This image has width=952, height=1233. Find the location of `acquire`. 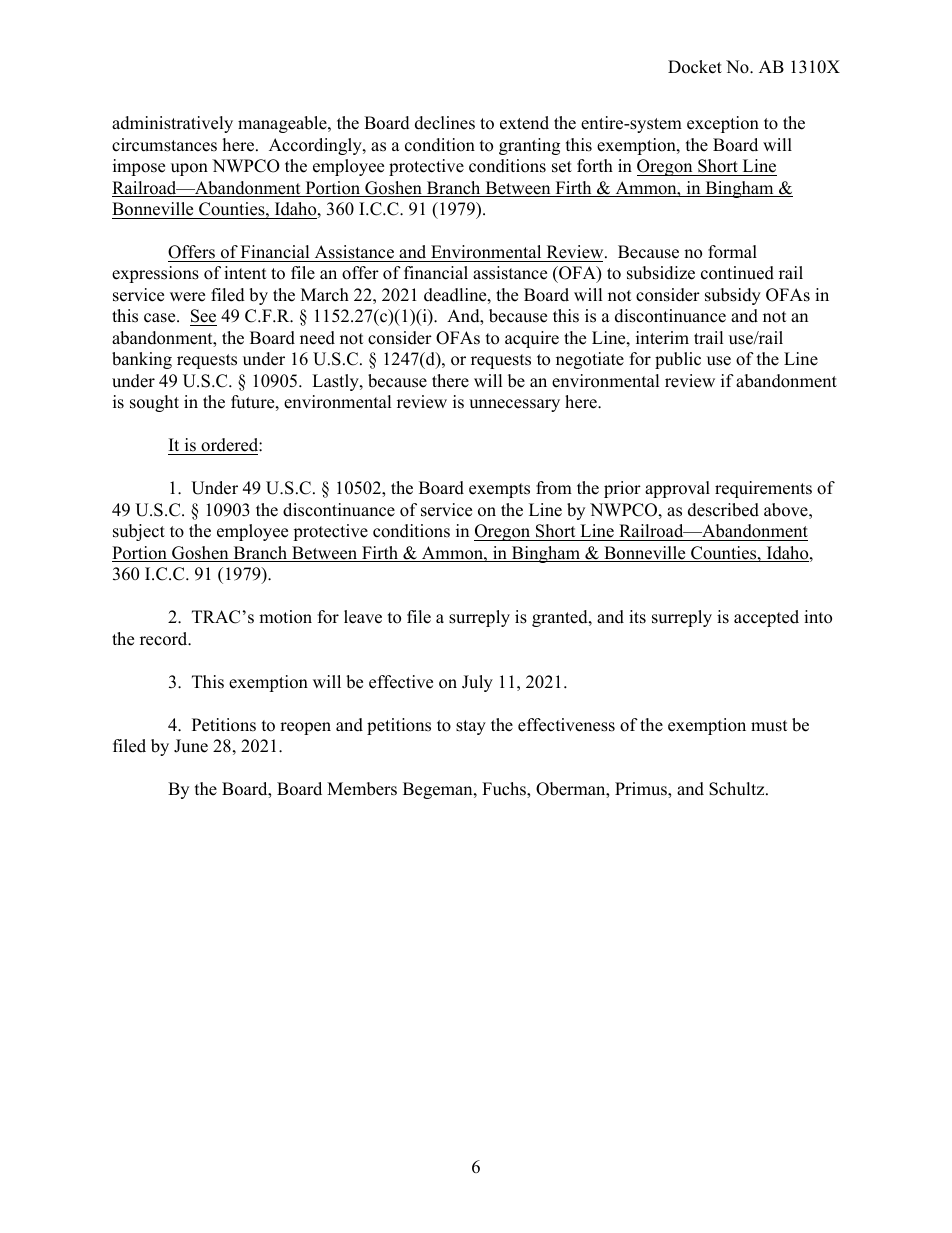

acquire is located at coordinates (532, 339).
